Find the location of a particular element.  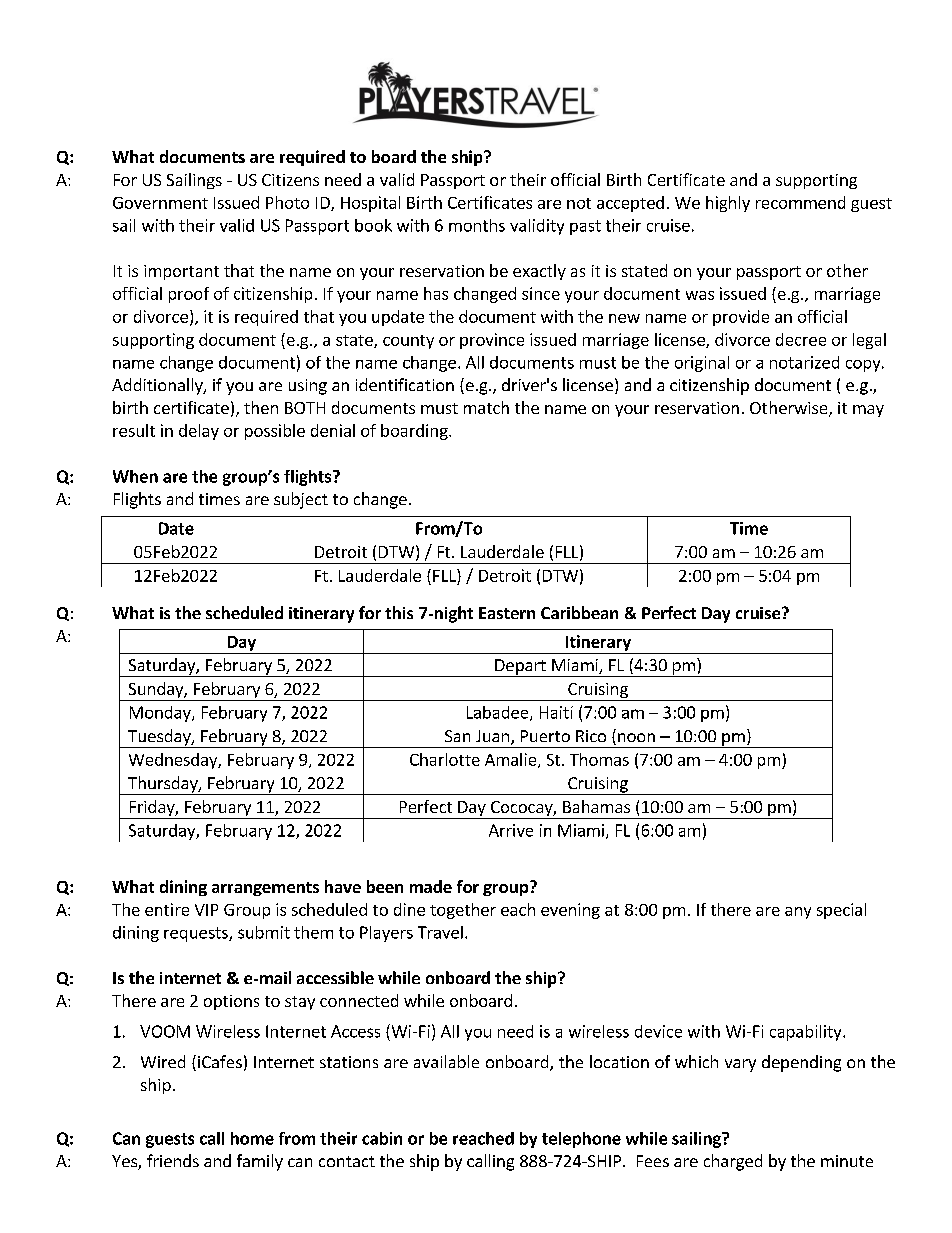

recommend is located at coordinates (800, 202).
